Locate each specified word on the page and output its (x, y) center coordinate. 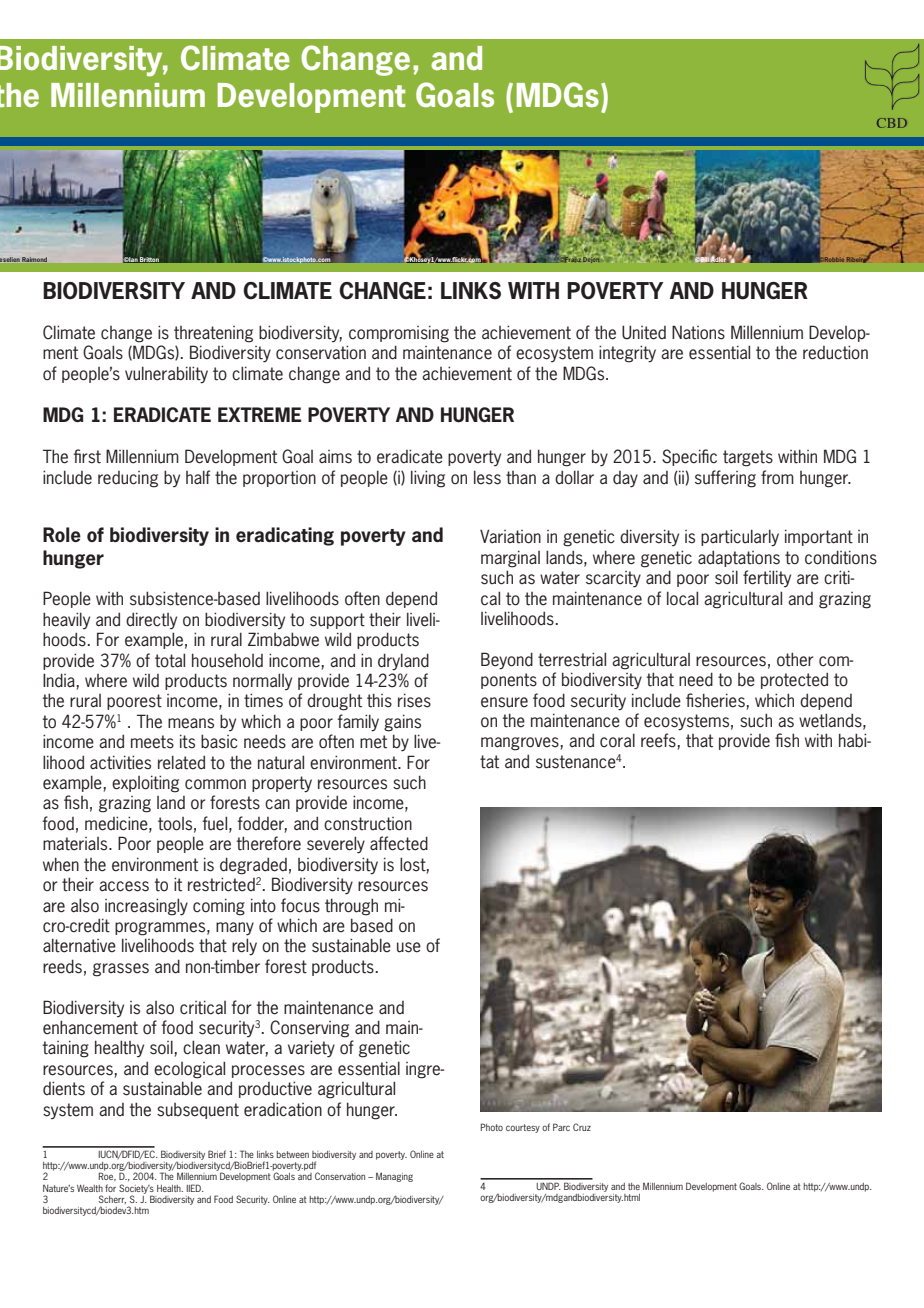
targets (748, 458)
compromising (399, 334)
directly (151, 620)
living (428, 479)
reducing (128, 479)
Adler (718, 259)
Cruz (582, 1127)
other (795, 659)
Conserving (309, 1029)
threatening (213, 334)
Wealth (90, 1188)
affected (399, 843)
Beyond (507, 661)
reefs (658, 740)
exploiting (145, 784)
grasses (121, 970)
